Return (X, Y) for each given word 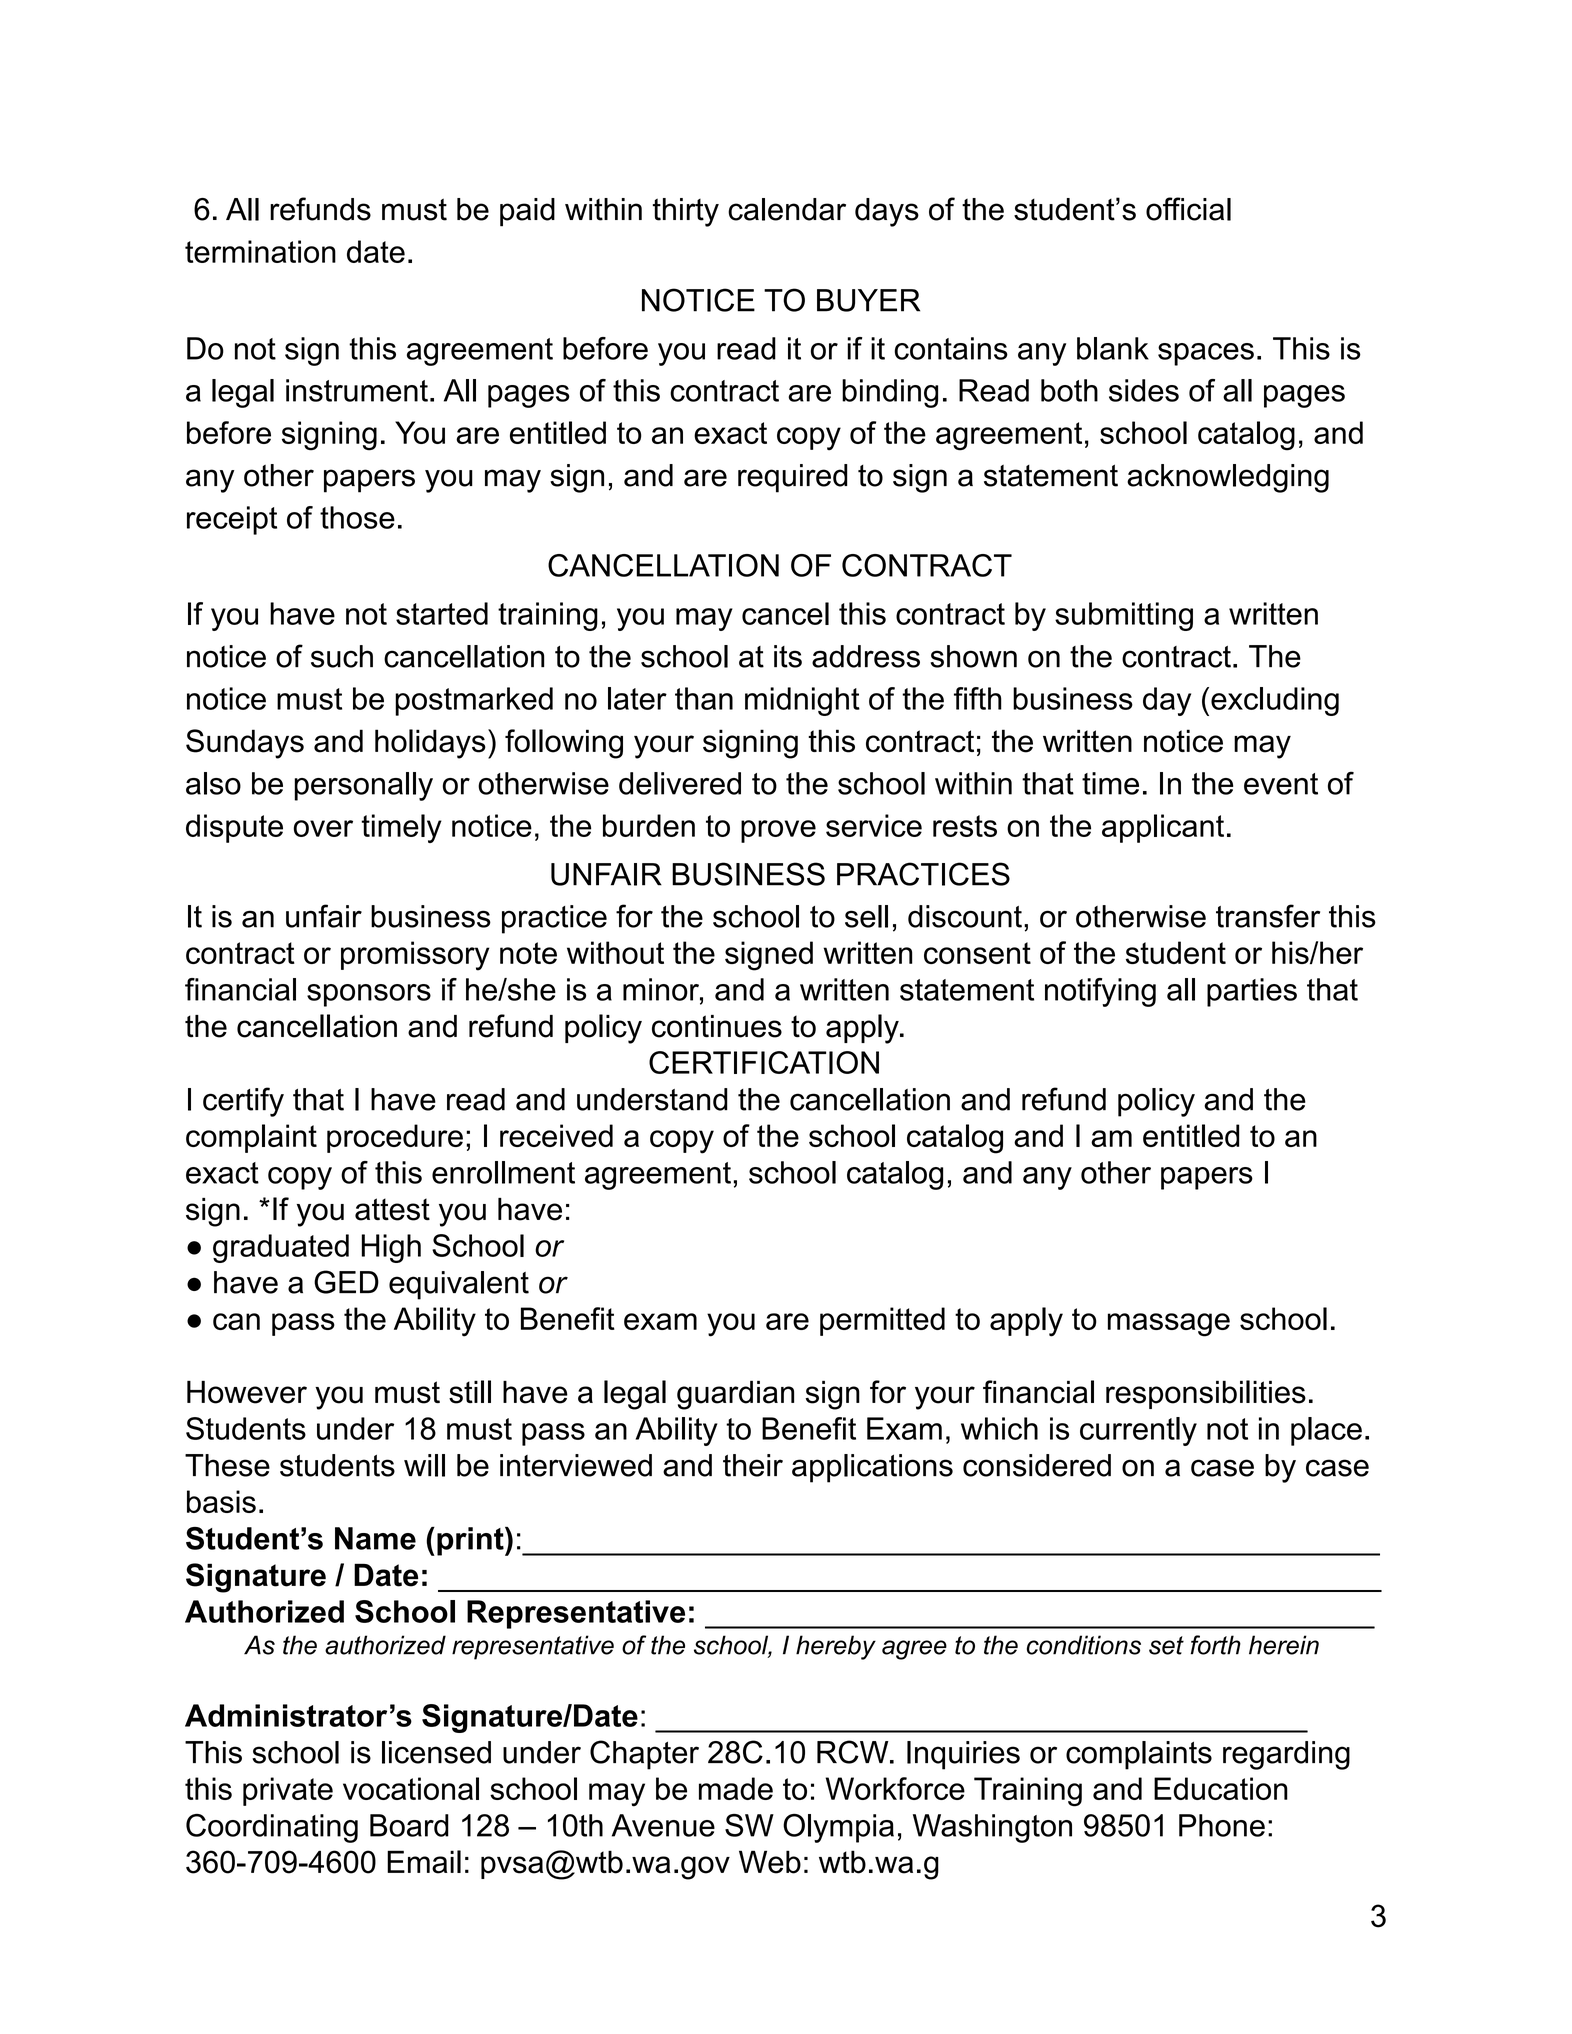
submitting (1124, 616)
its (788, 656)
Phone (1222, 1825)
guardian (735, 1395)
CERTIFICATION (764, 1062)
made (736, 1788)
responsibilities (1206, 1394)
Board (409, 1825)
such (342, 656)
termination (260, 251)
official (1188, 209)
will (424, 1465)
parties (1252, 992)
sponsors (369, 995)
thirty (686, 212)
